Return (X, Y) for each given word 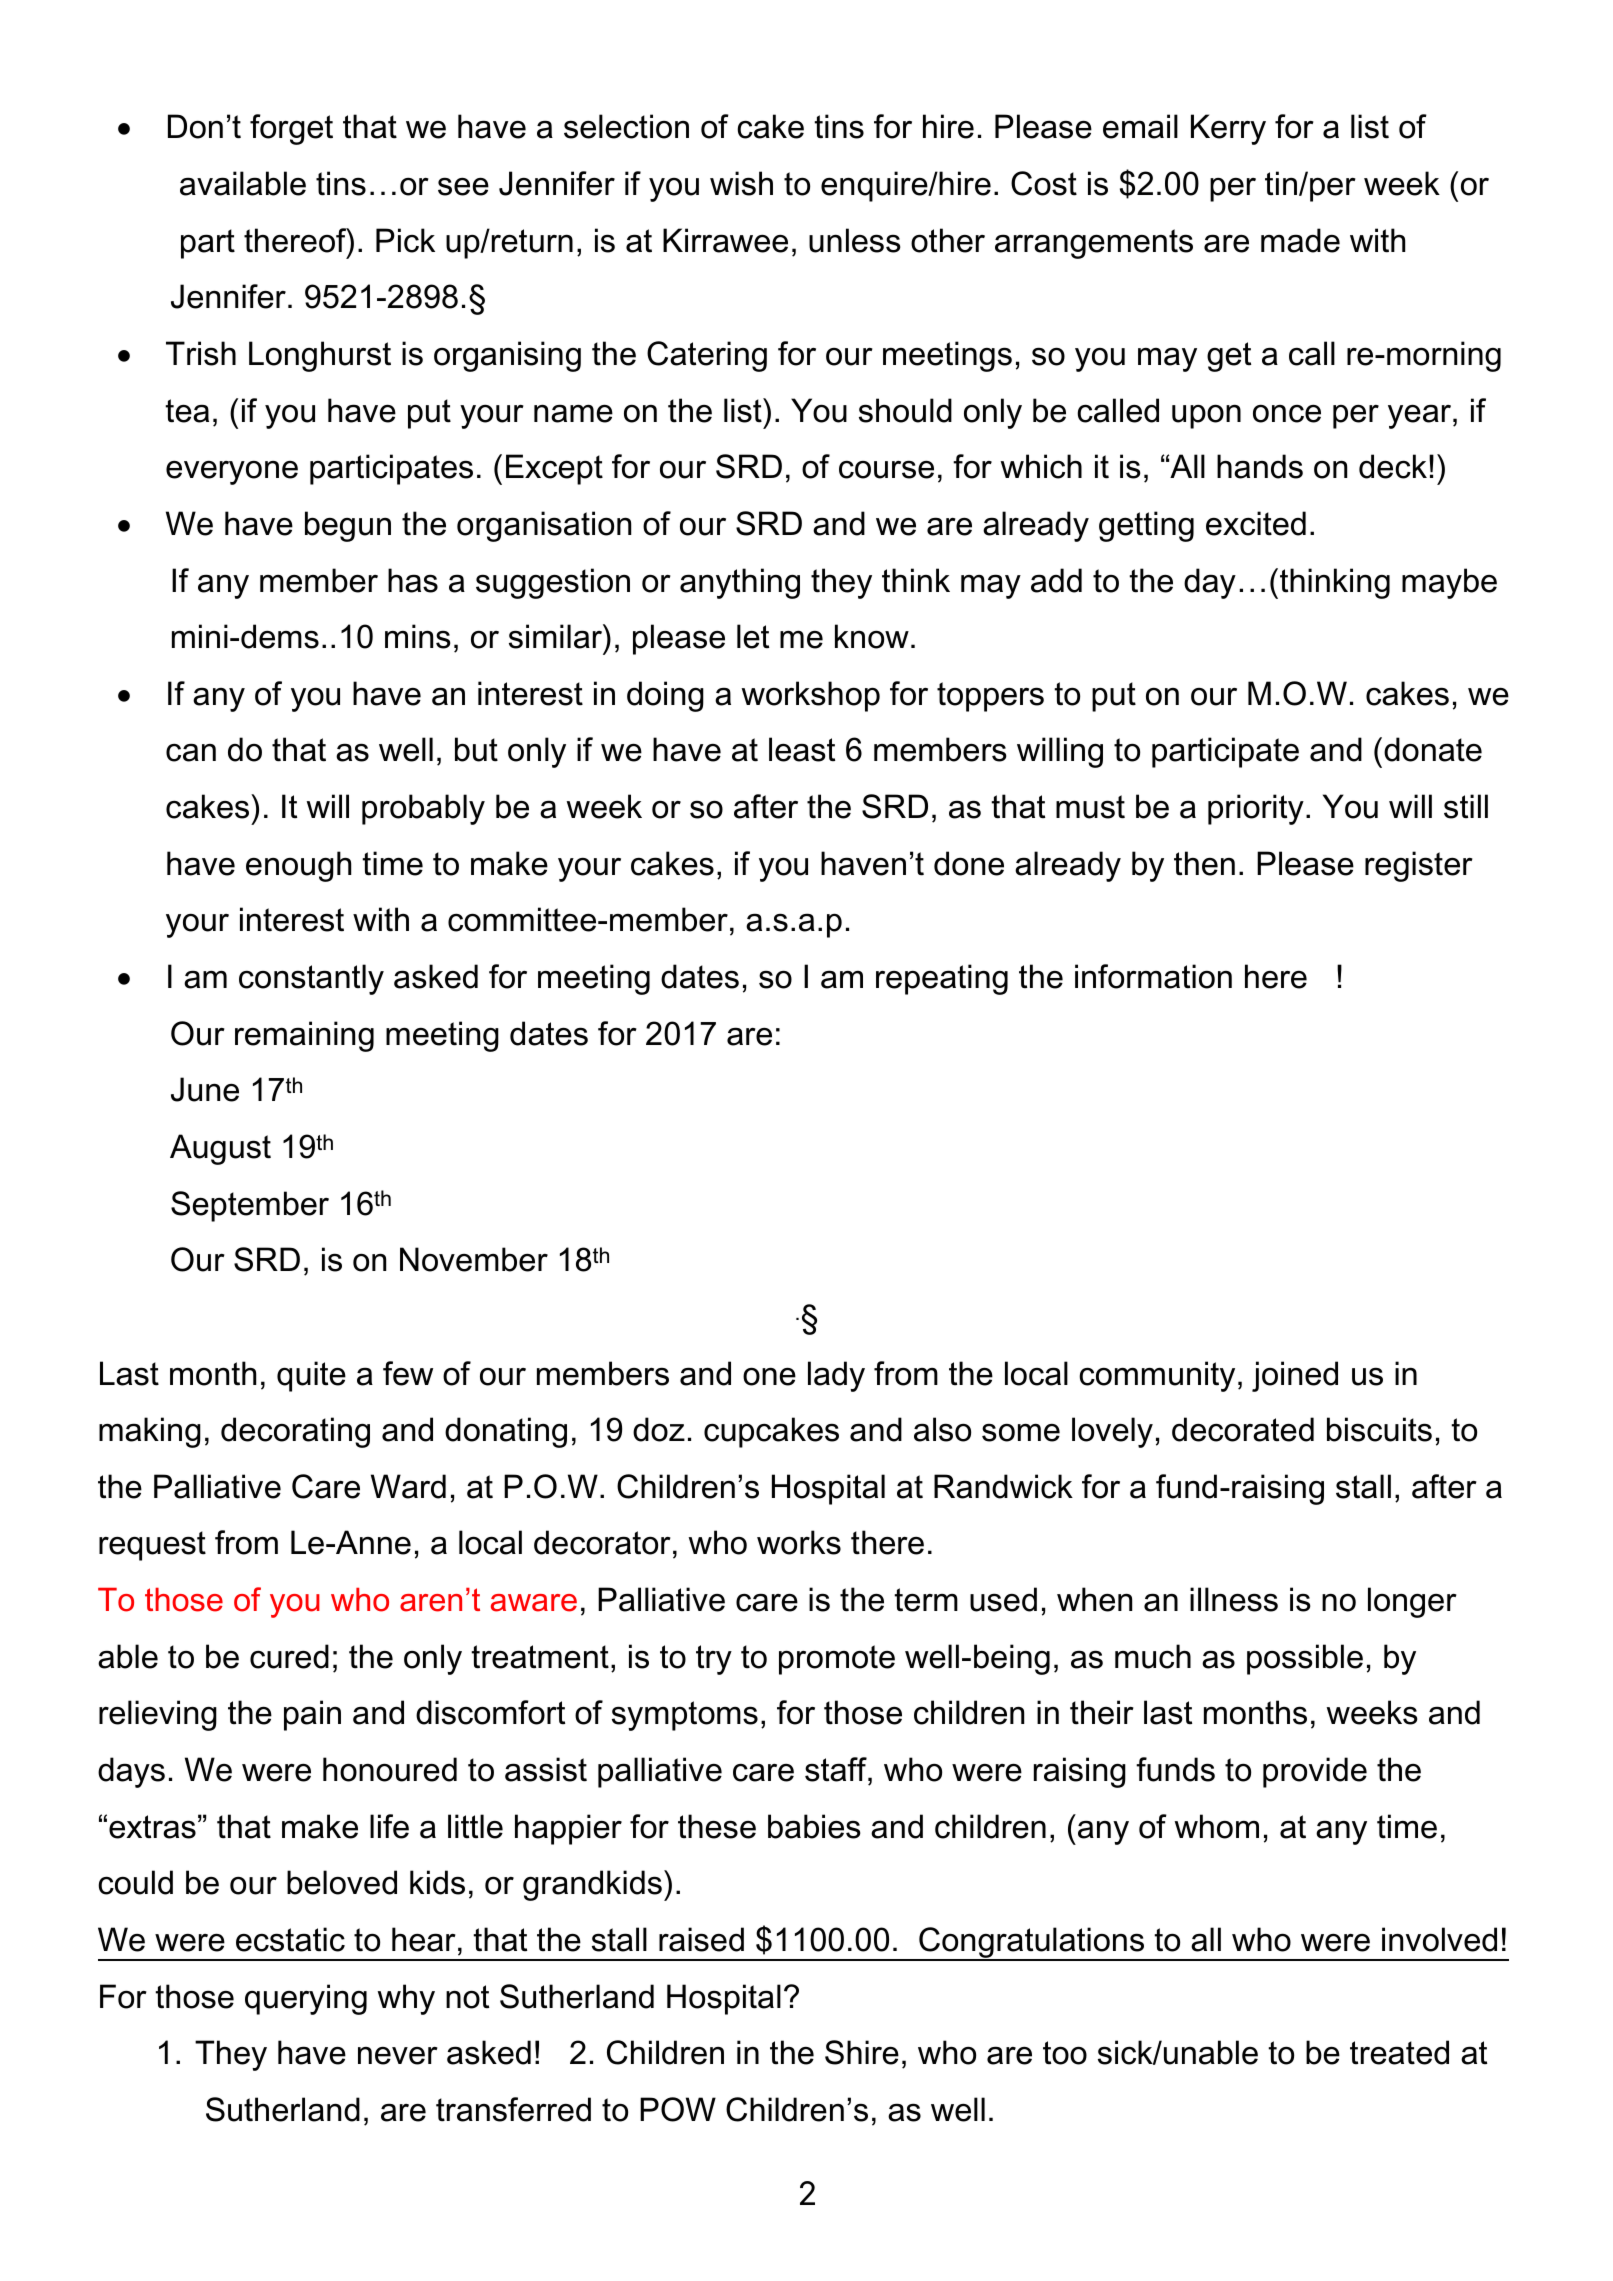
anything (740, 583)
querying (306, 1999)
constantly (311, 979)
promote (837, 1660)
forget (291, 129)
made (1300, 240)
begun (348, 526)
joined (1295, 1376)
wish (741, 183)
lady (836, 1376)
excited (1256, 523)
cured (289, 1656)
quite (311, 1376)
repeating (942, 979)
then (1204, 863)
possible (1305, 1659)
